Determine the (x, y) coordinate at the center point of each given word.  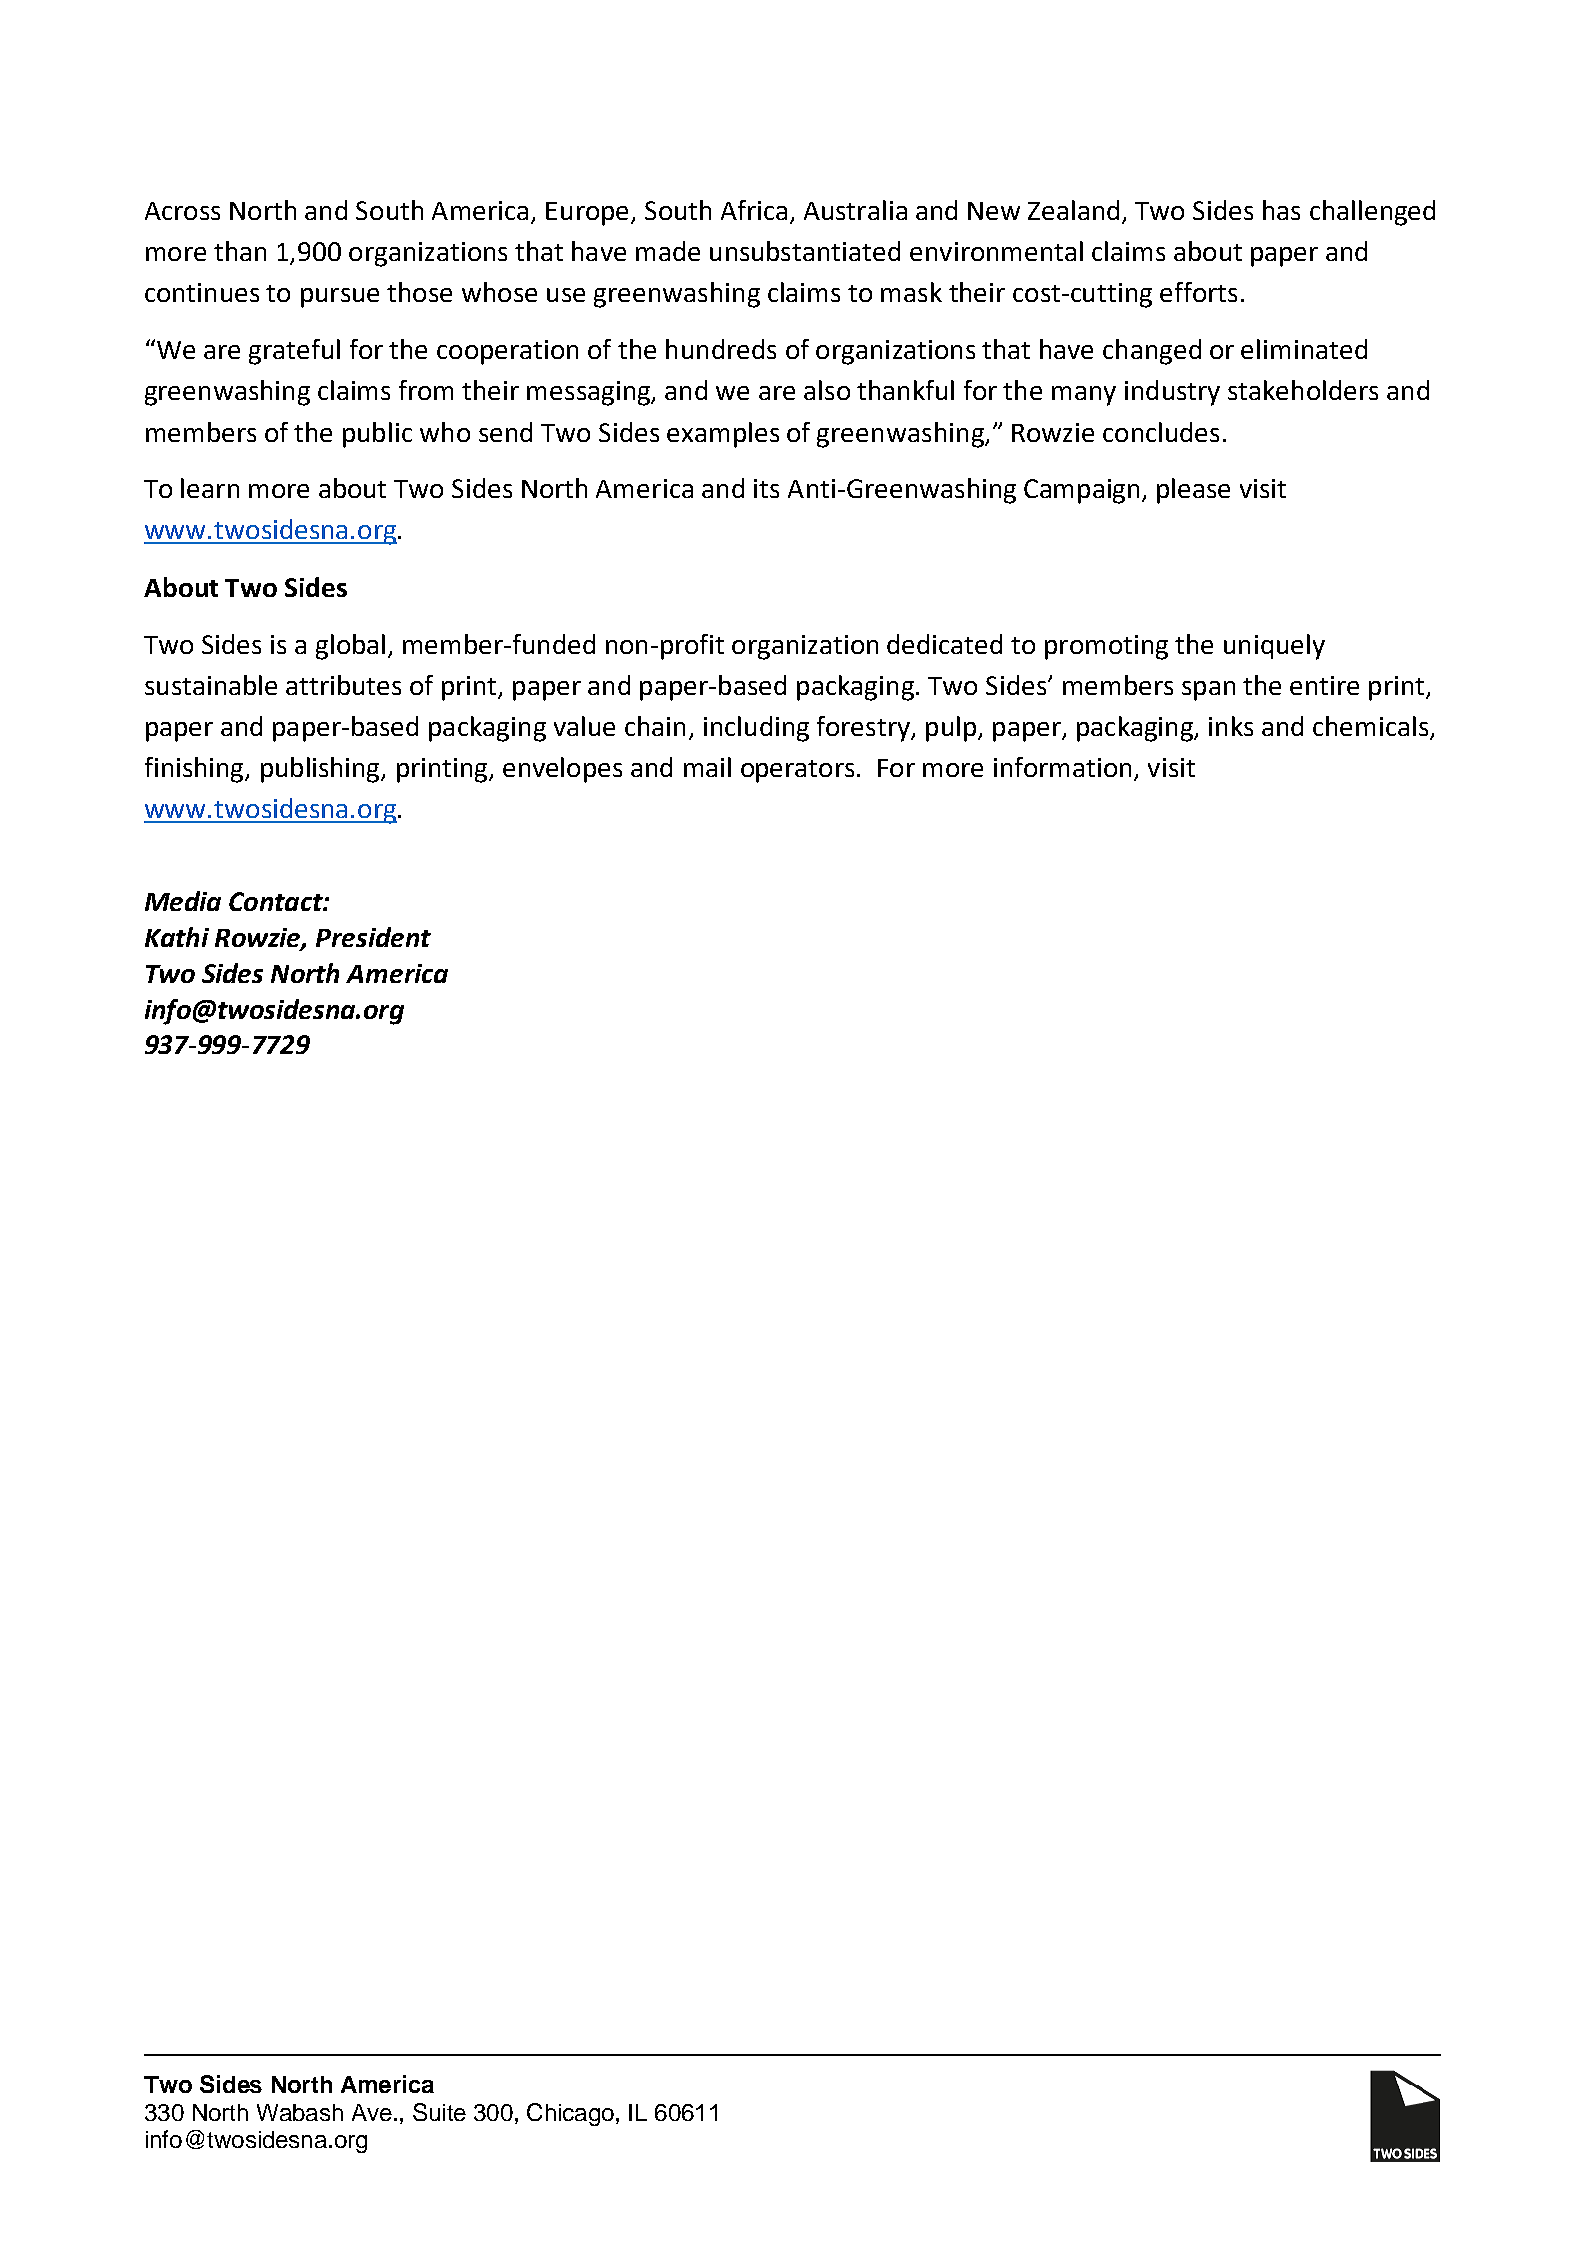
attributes (343, 685)
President (373, 937)
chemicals (1372, 727)
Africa (754, 210)
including (756, 729)
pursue (340, 298)
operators (797, 771)
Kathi (177, 937)
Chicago (570, 2114)
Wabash (300, 2112)
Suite (439, 2112)
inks (1231, 726)
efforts (1198, 292)
